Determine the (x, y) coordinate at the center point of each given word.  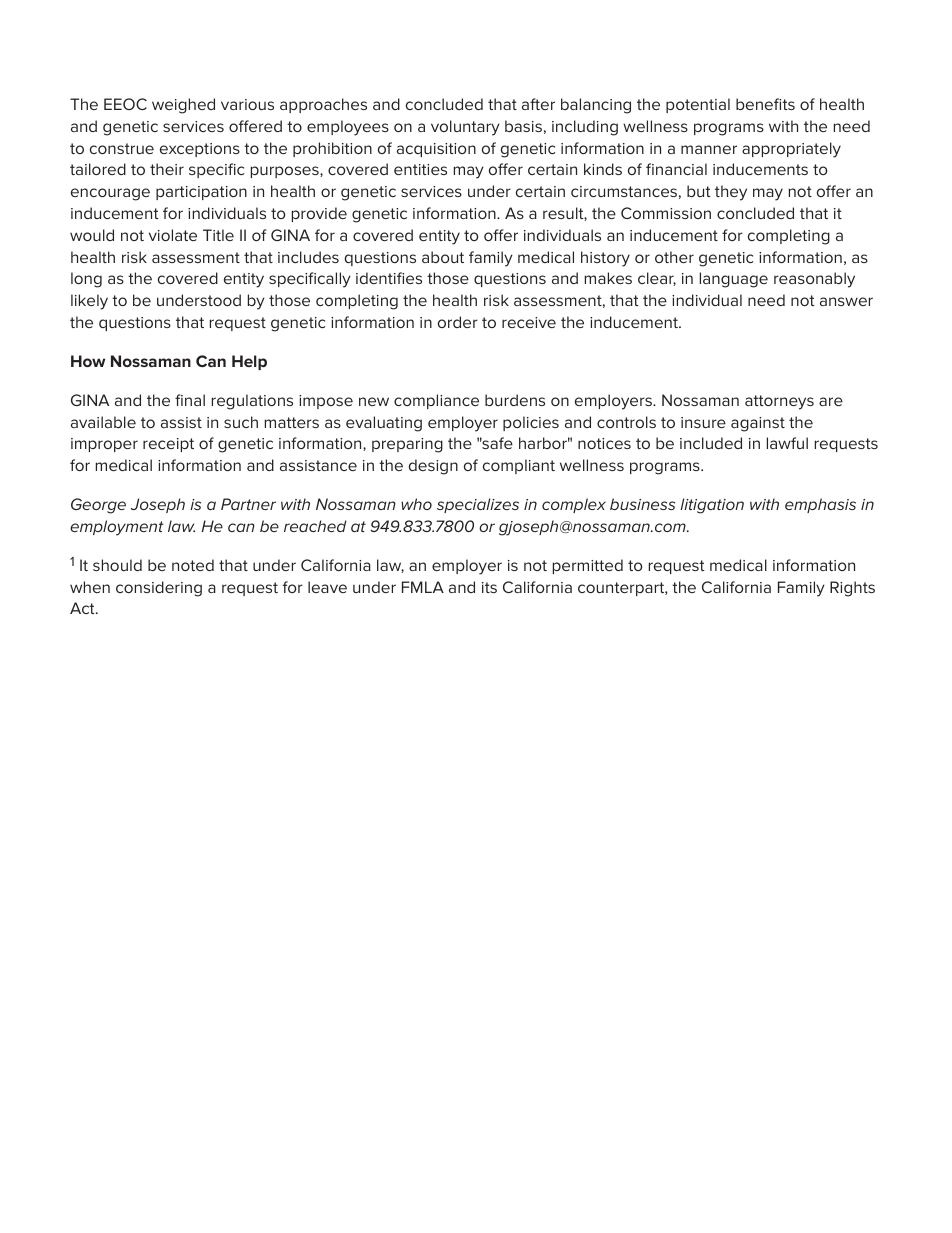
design (433, 467)
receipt (168, 445)
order (458, 322)
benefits (765, 104)
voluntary (465, 128)
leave (327, 587)
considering (159, 589)
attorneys (779, 402)
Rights (852, 589)
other (674, 257)
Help (249, 362)
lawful (787, 443)
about (443, 257)
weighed (183, 106)
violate (173, 235)
